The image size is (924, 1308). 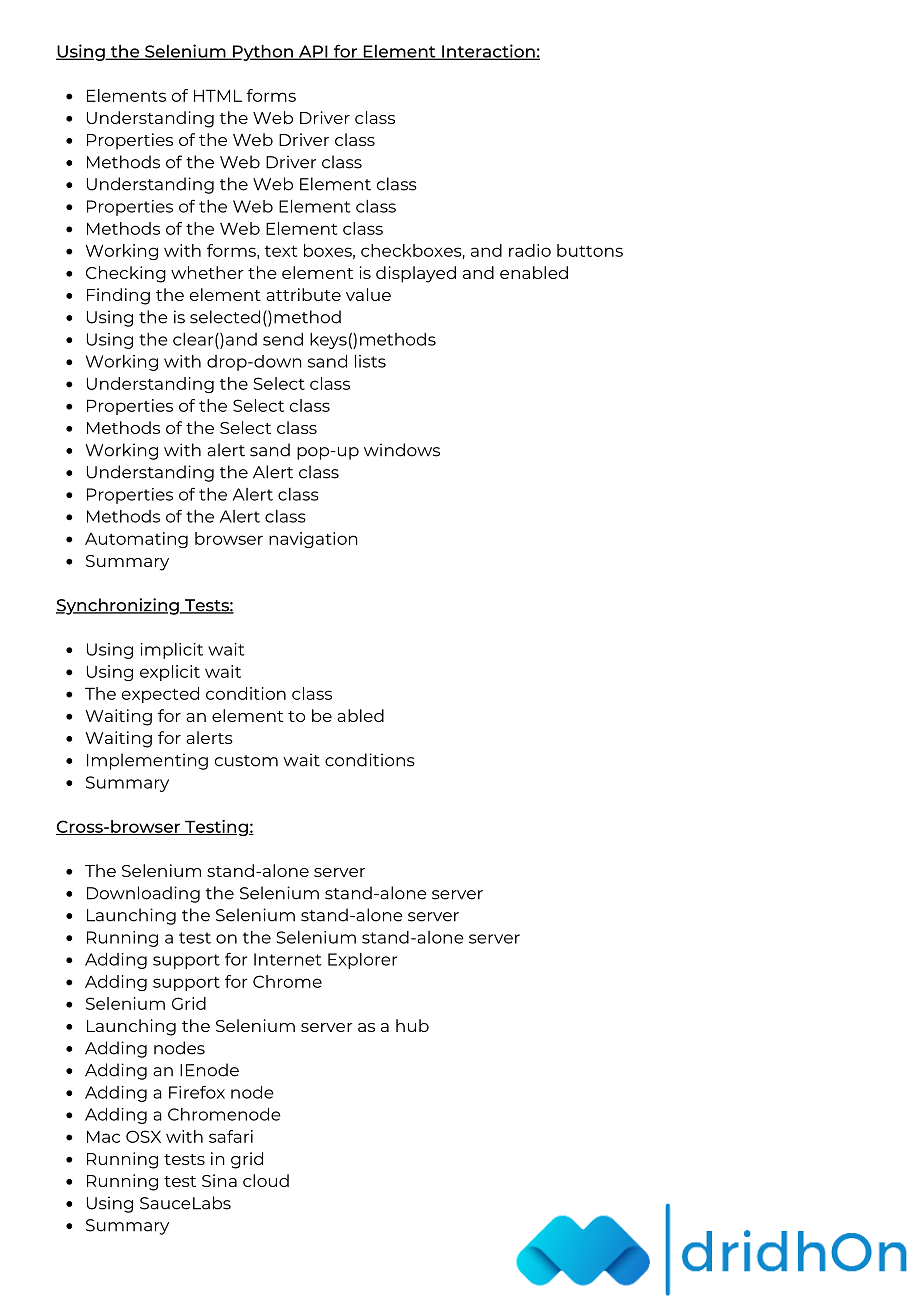 What do you see at coordinates (313, 540) in the screenshot?
I see `navigation` at bounding box center [313, 540].
